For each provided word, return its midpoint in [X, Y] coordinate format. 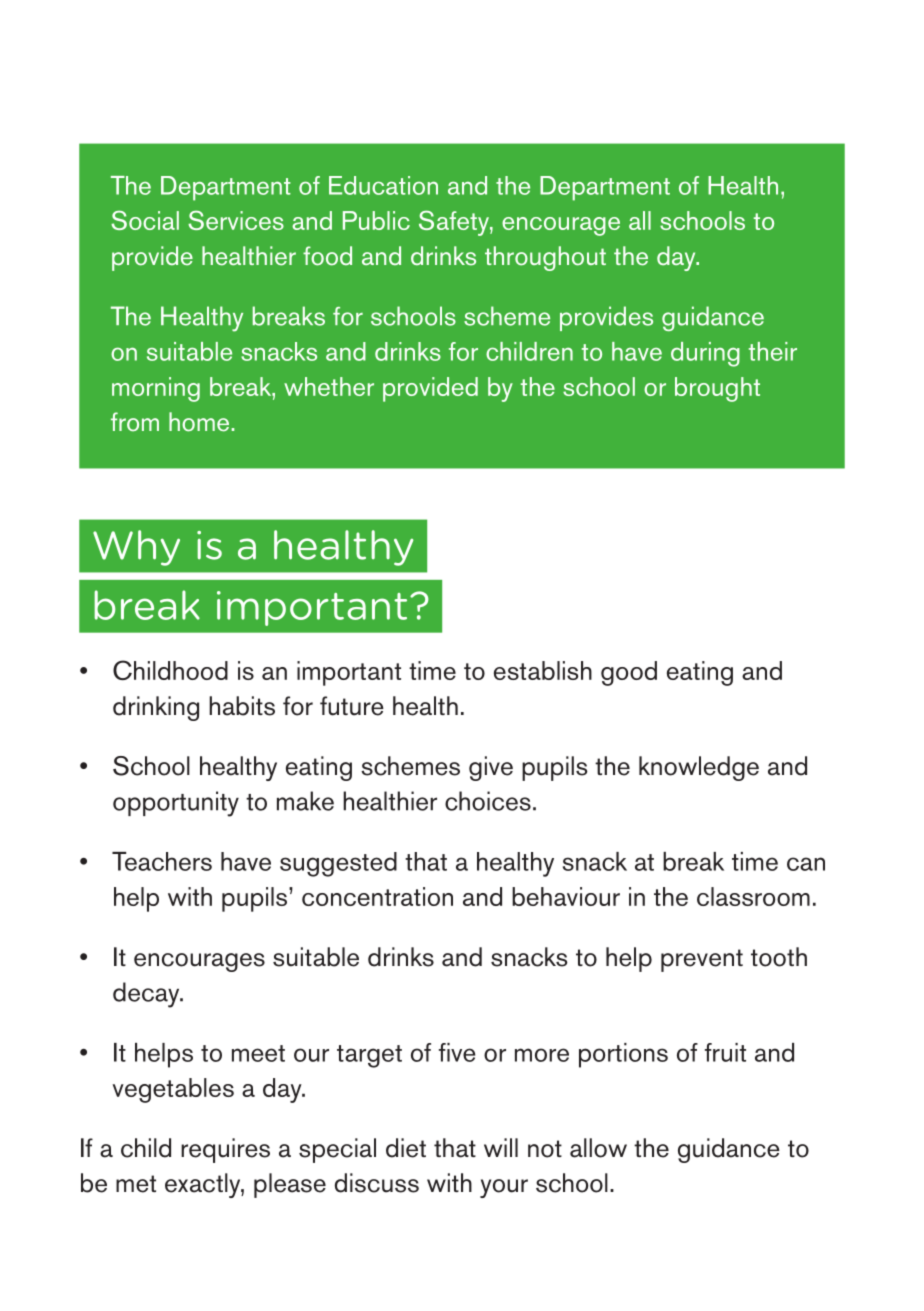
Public [376, 220]
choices [488, 801]
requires [225, 1150]
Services [236, 220]
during [705, 354]
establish [543, 670]
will [501, 1147]
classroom [753, 896]
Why [136, 548]
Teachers [162, 861]
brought [717, 389]
